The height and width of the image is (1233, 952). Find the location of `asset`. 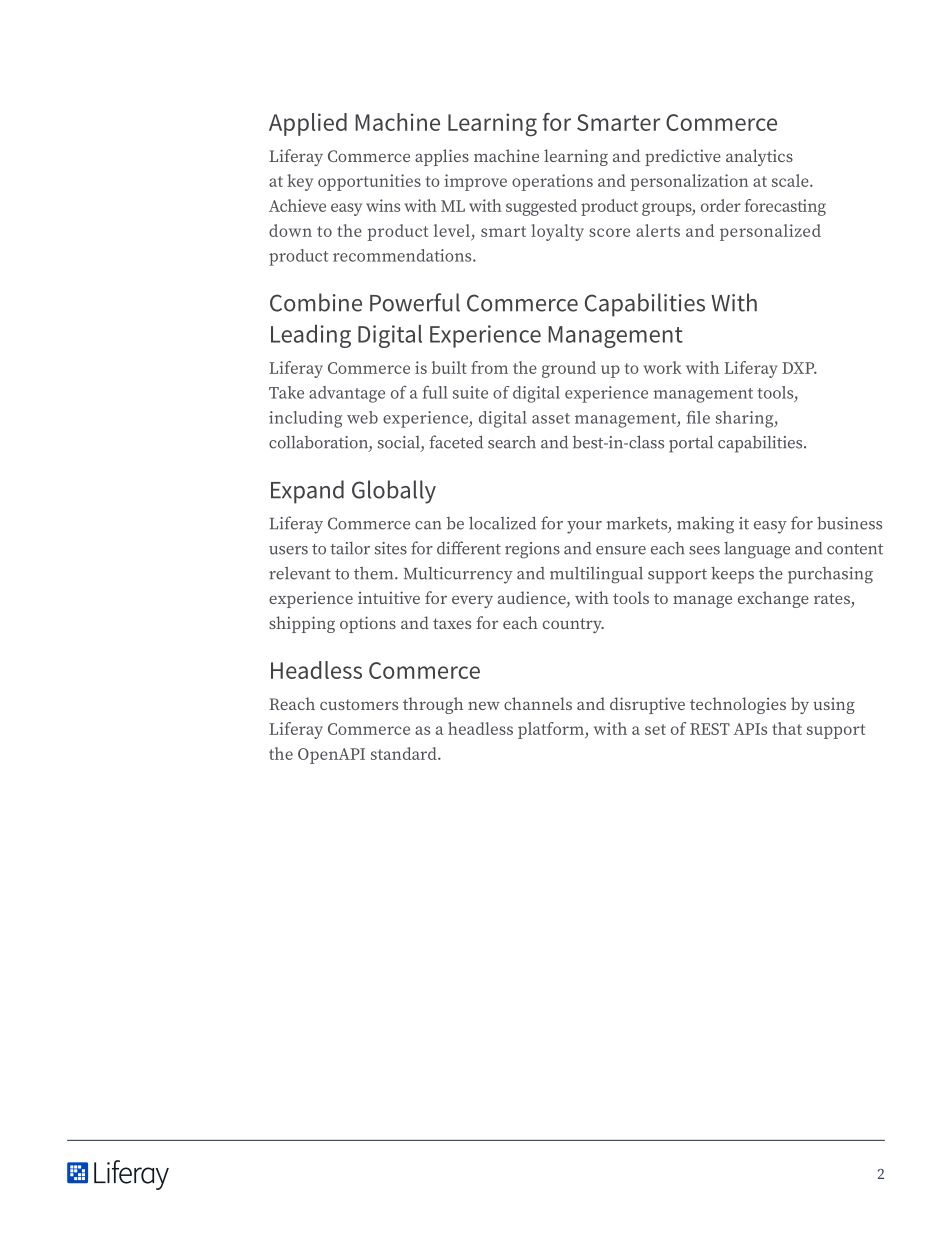

asset is located at coordinates (551, 418).
